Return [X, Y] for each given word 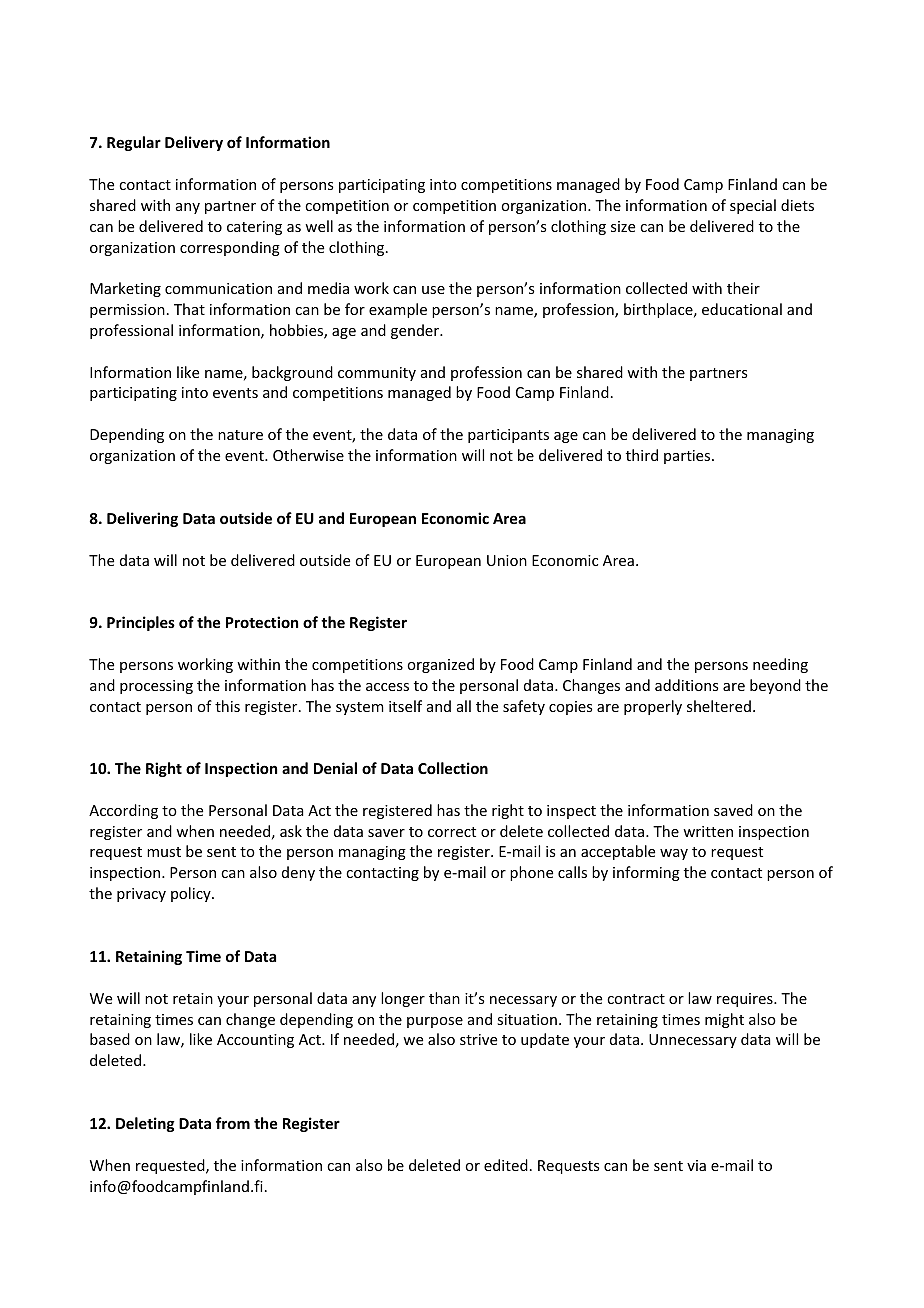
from [233, 1123]
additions [686, 685]
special [753, 206]
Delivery [194, 143]
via [696, 1165]
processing [156, 687]
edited [506, 1165]
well [319, 226]
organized [440, 665]
